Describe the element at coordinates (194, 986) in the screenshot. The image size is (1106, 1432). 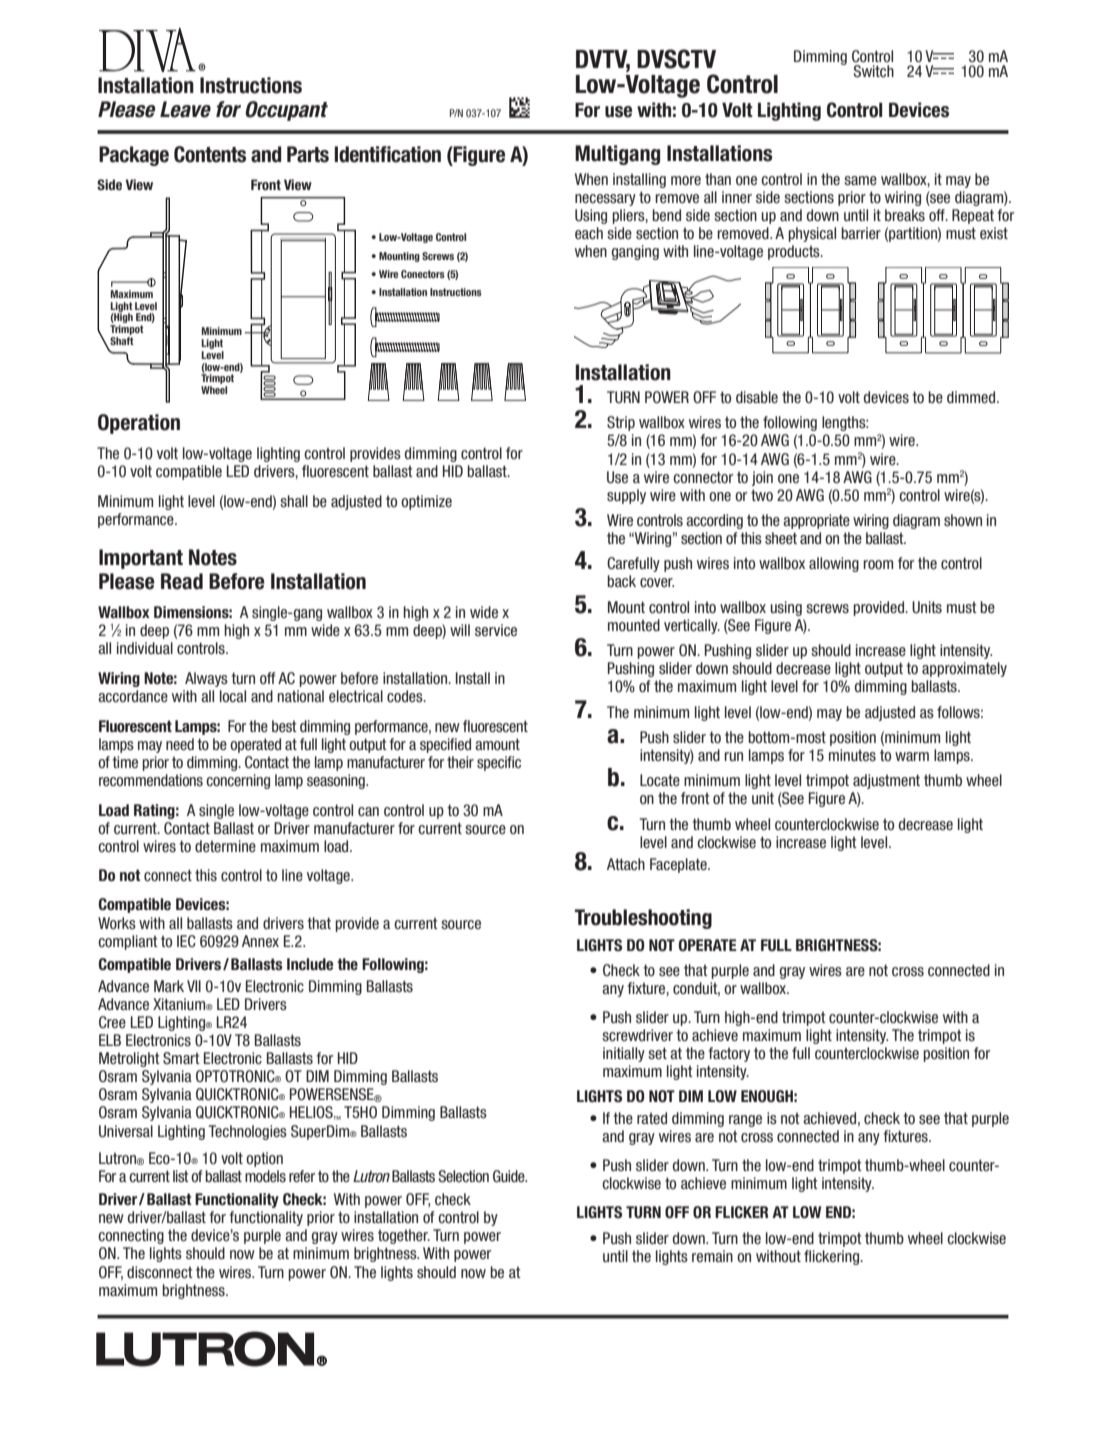
I see `VII` at that location.
